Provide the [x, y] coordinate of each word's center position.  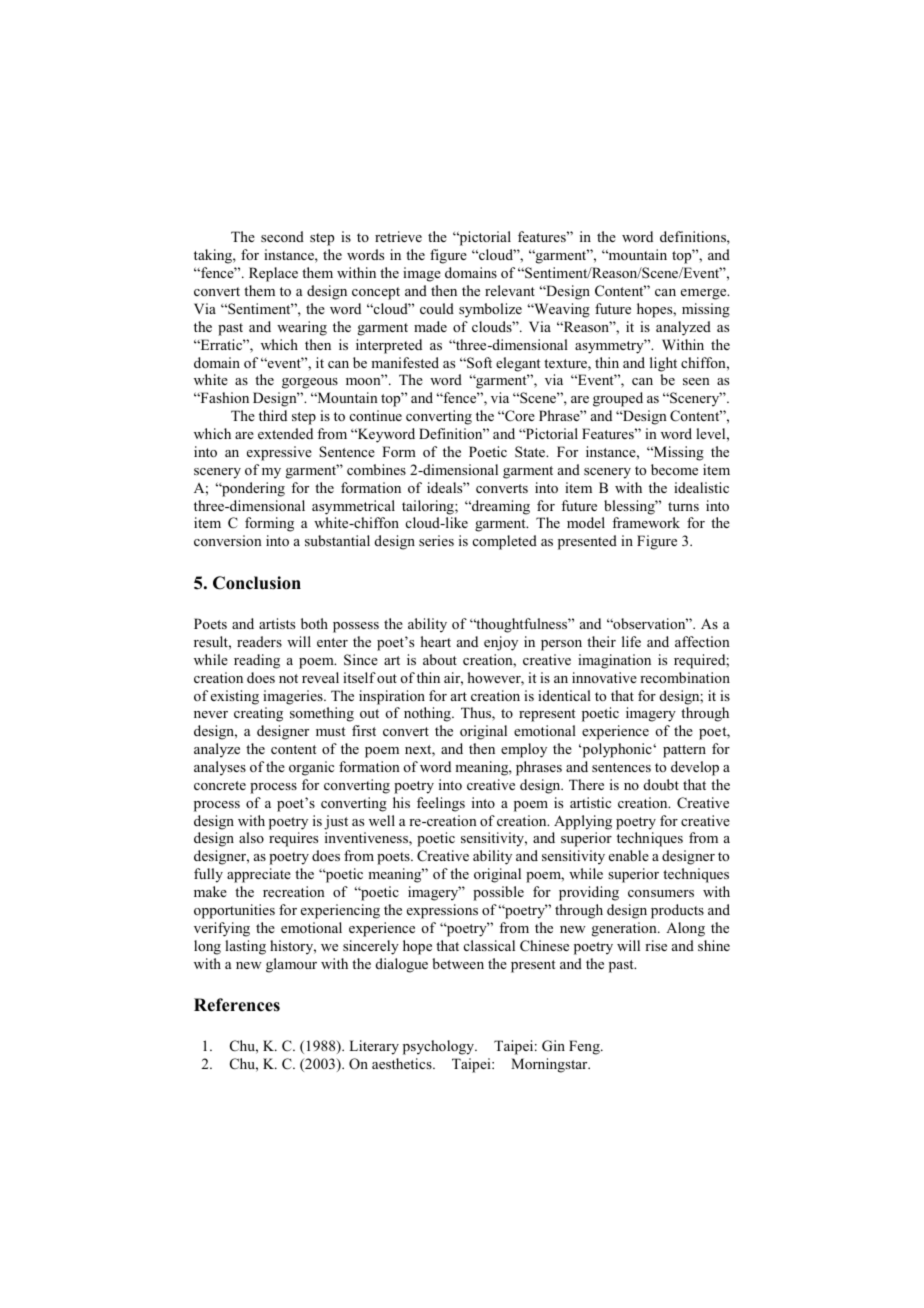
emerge [705, 294]
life [631, 641]
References [237, 1005]
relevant [510, 290]
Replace [273, 274]
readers [259, 641]
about [440, 659]
